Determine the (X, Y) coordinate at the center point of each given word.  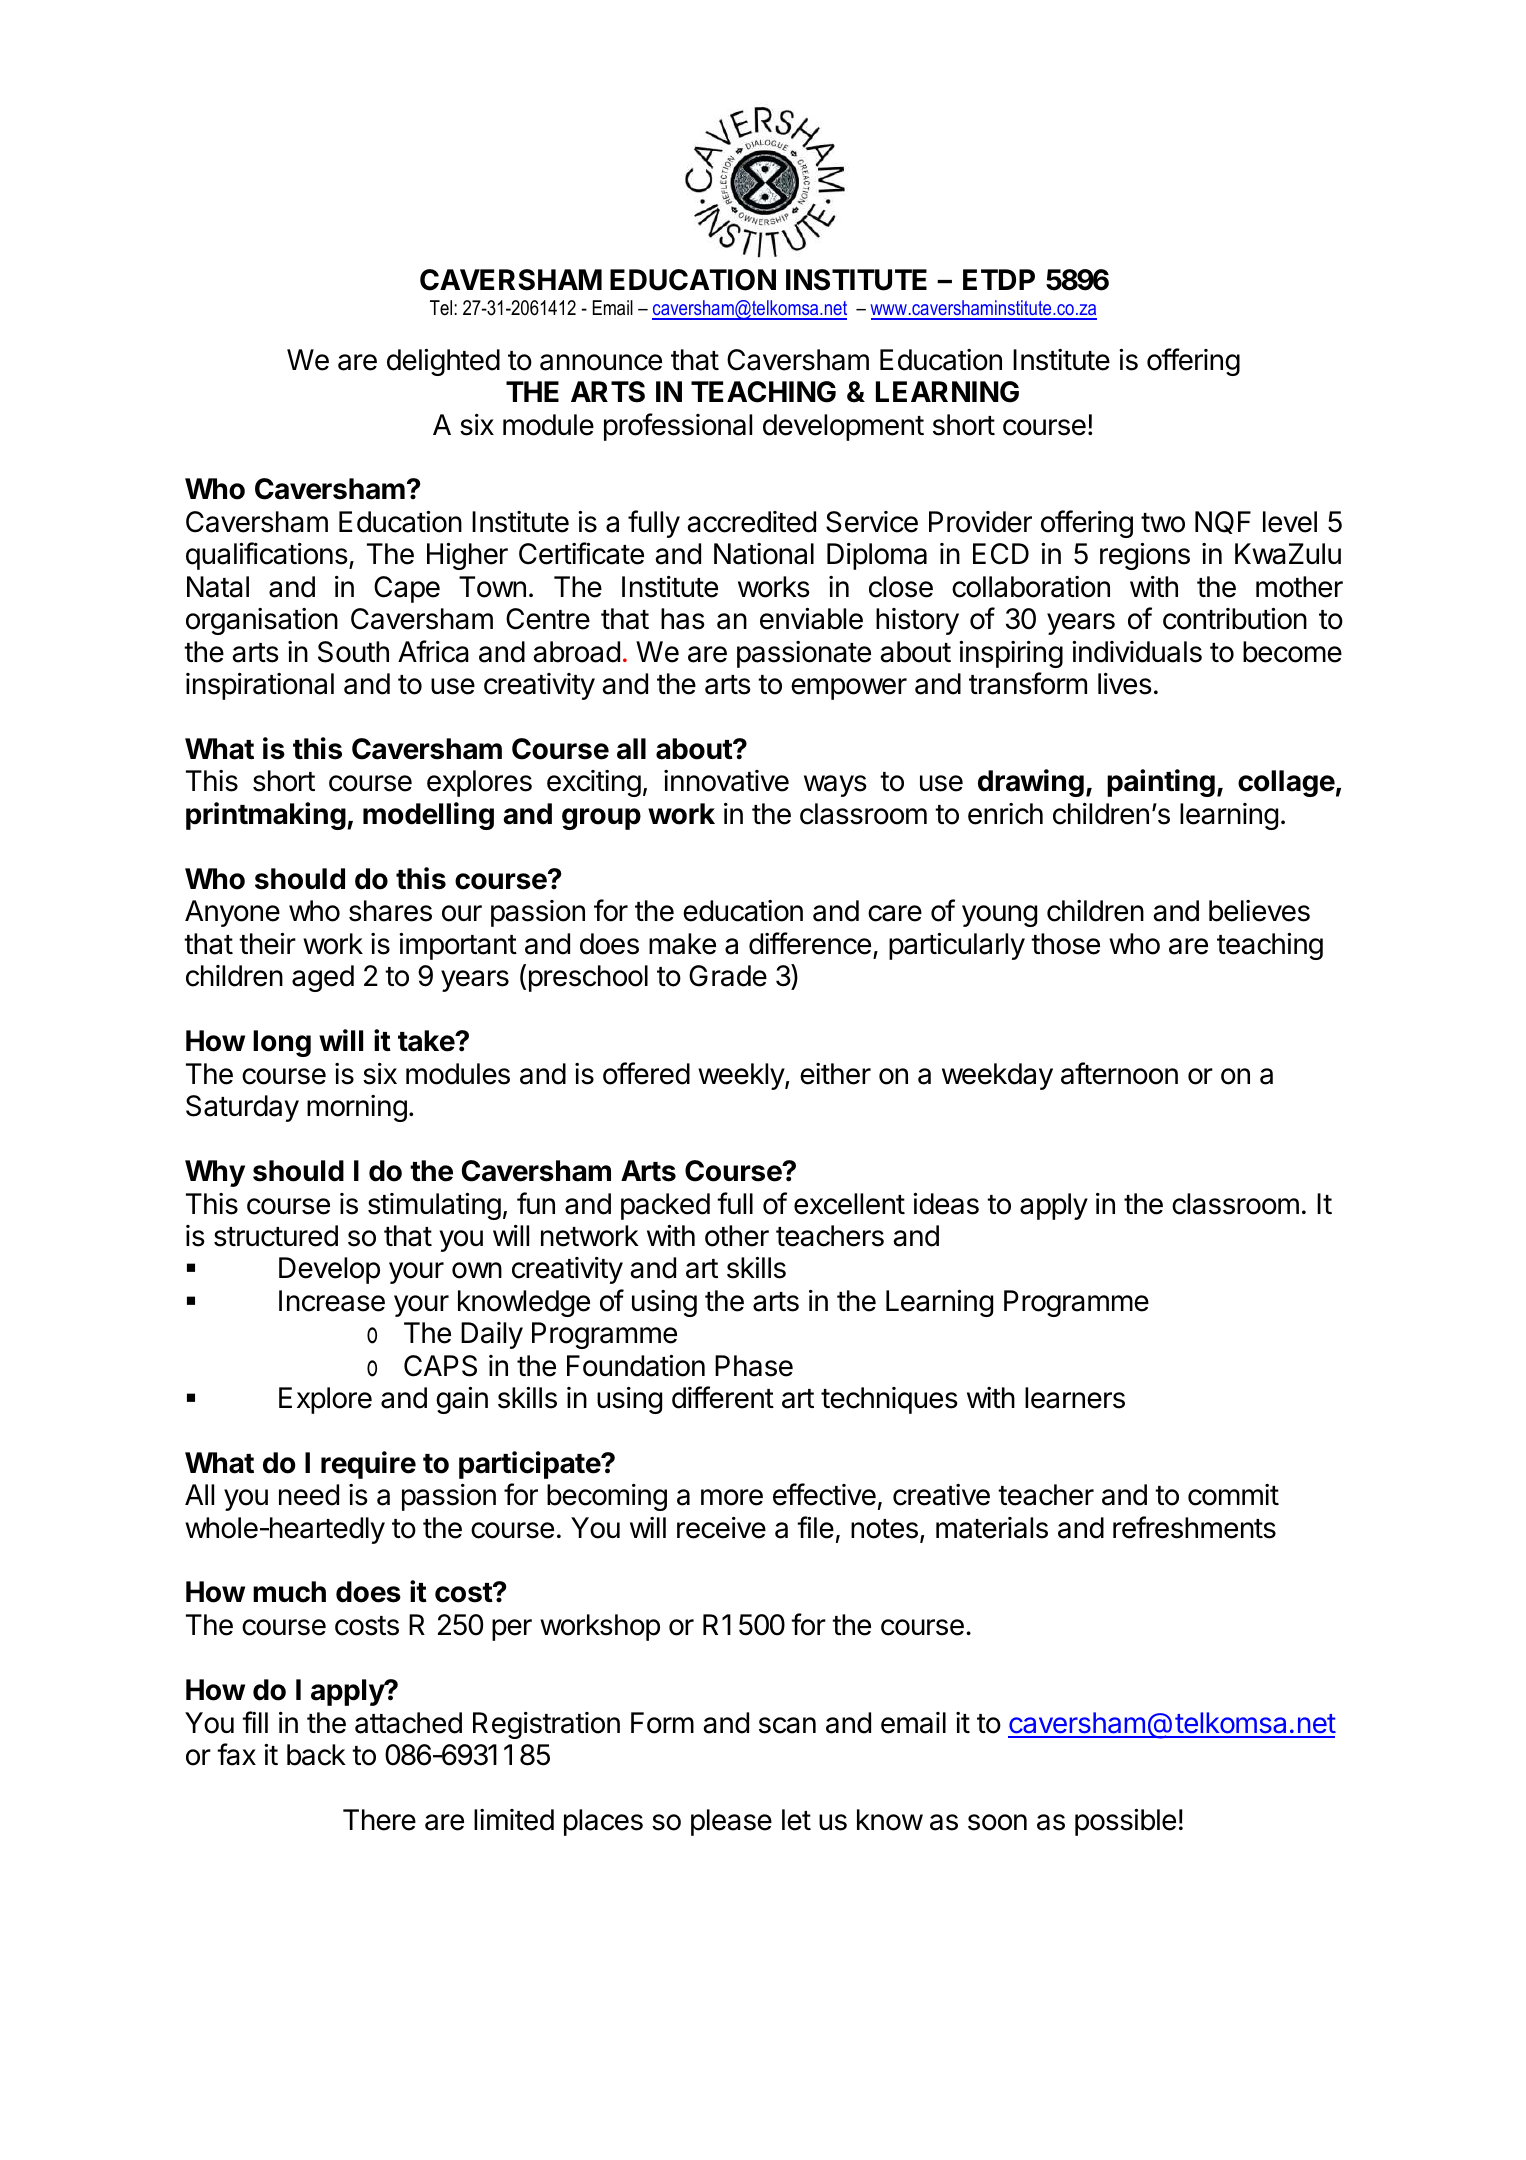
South (353, 652)
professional (678, 427)
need (309, 1495)
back (316, 1755)
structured (276, 1236)
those (1065, 944)
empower (849, 689)
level (1290, 522)
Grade (728, 976)
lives (1125, 684)
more (732, 1497)
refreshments (1194, 1527)
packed (665, 1206)
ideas (946, 1204)
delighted (443, 362)
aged (323, 978)
